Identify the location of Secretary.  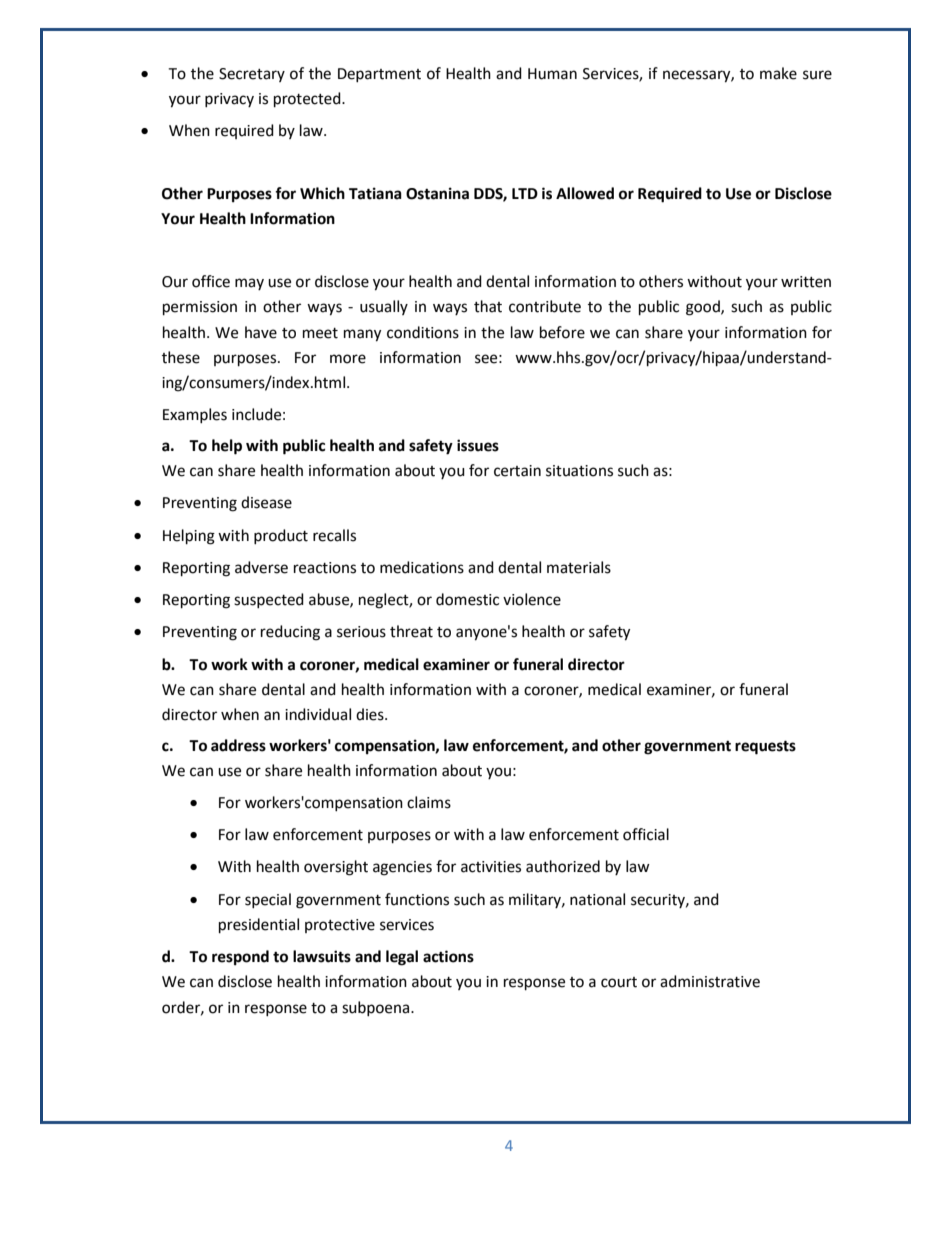
(252, 75).
